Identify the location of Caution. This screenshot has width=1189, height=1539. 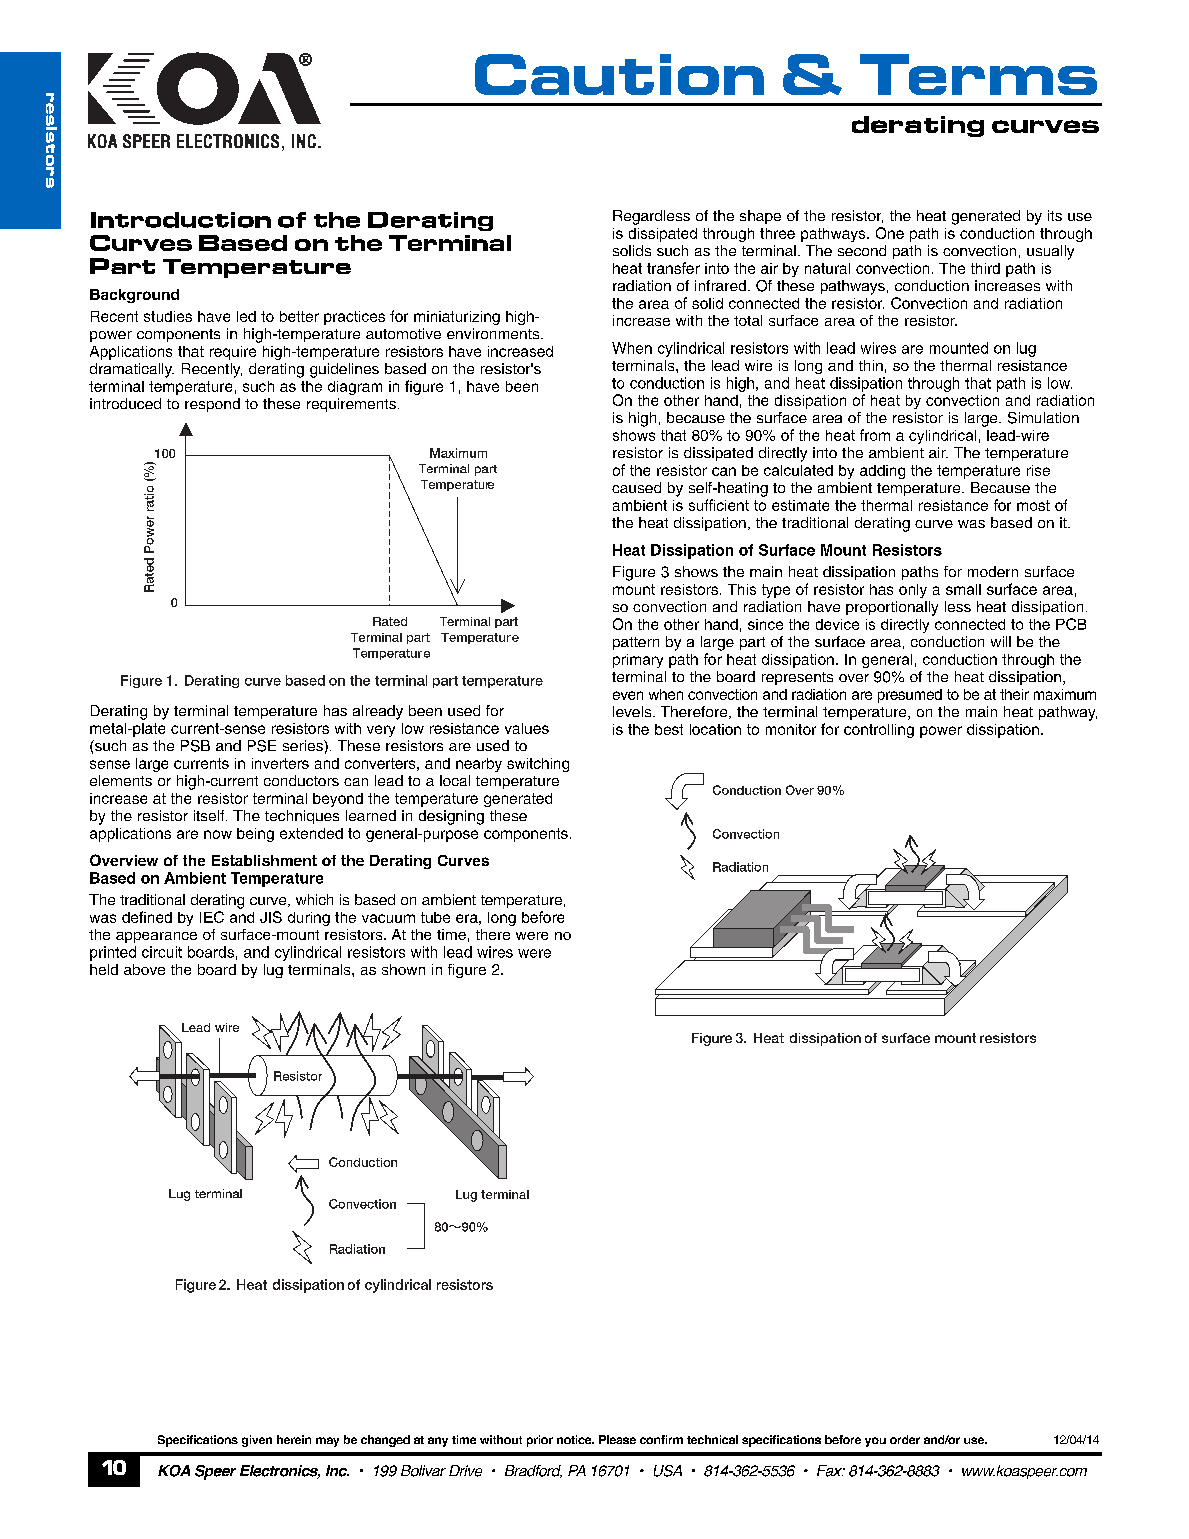
(619, 74).
